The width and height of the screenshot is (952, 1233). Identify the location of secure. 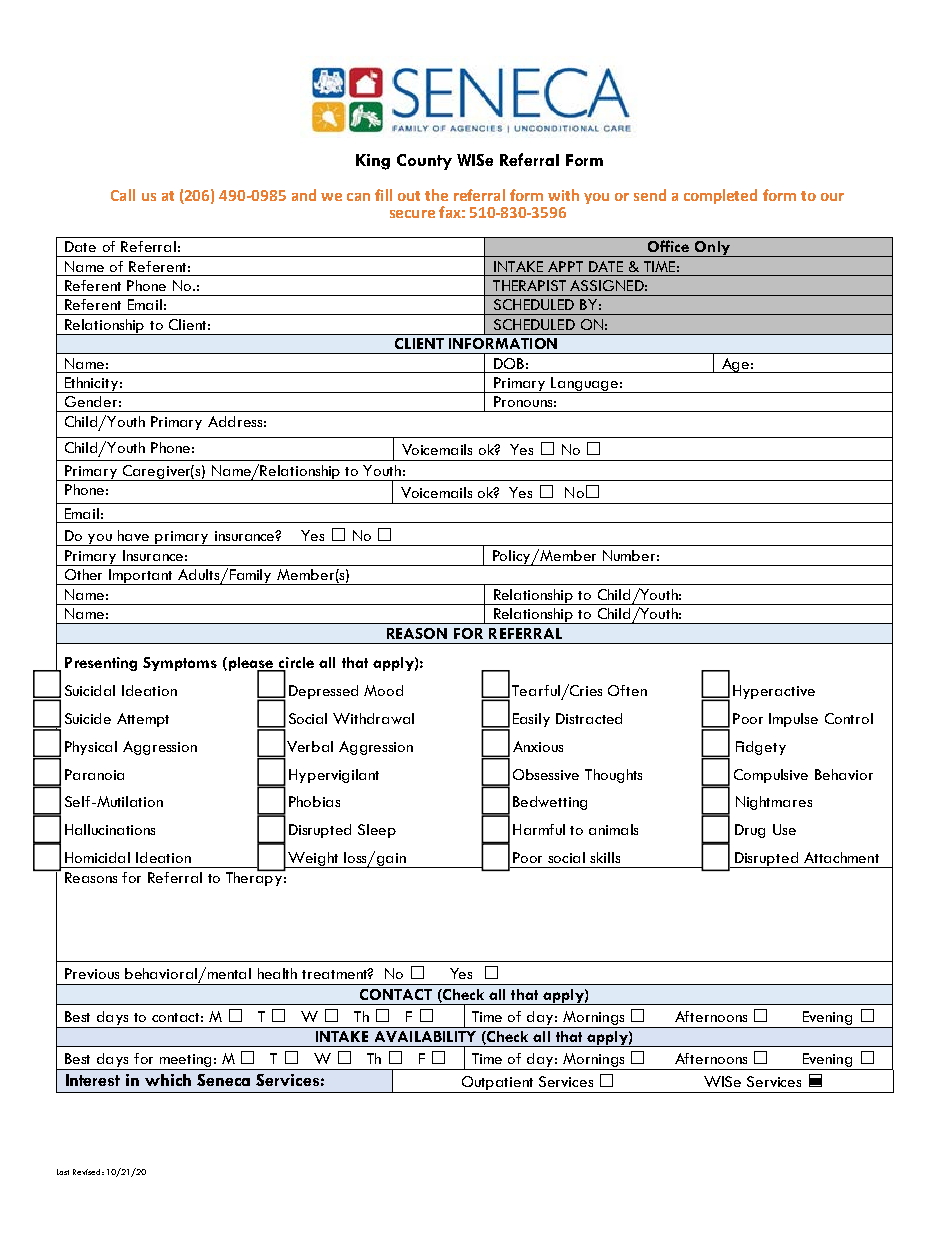
(412, 214).
